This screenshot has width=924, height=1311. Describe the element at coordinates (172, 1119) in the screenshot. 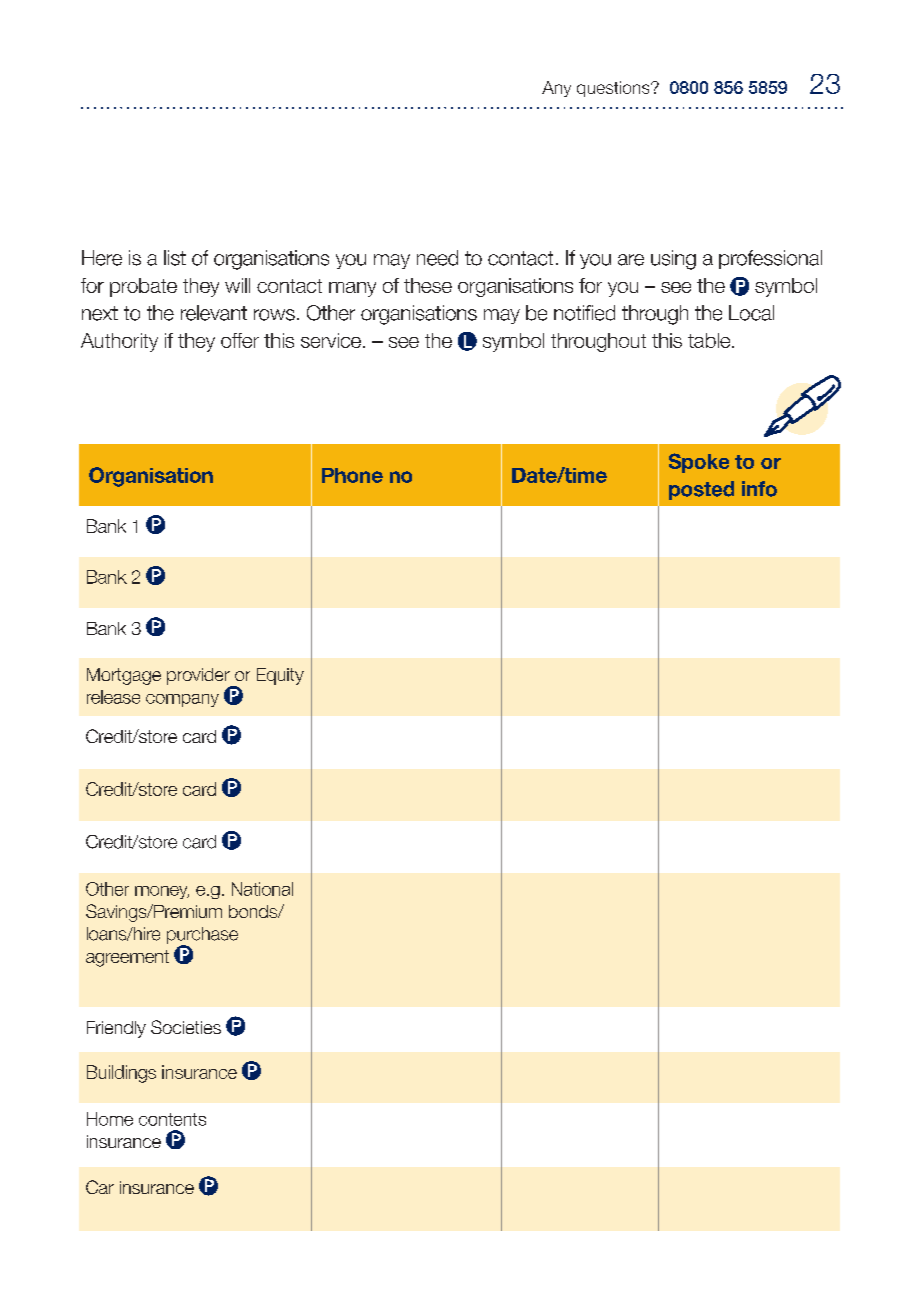

I see `contents` at that location.
